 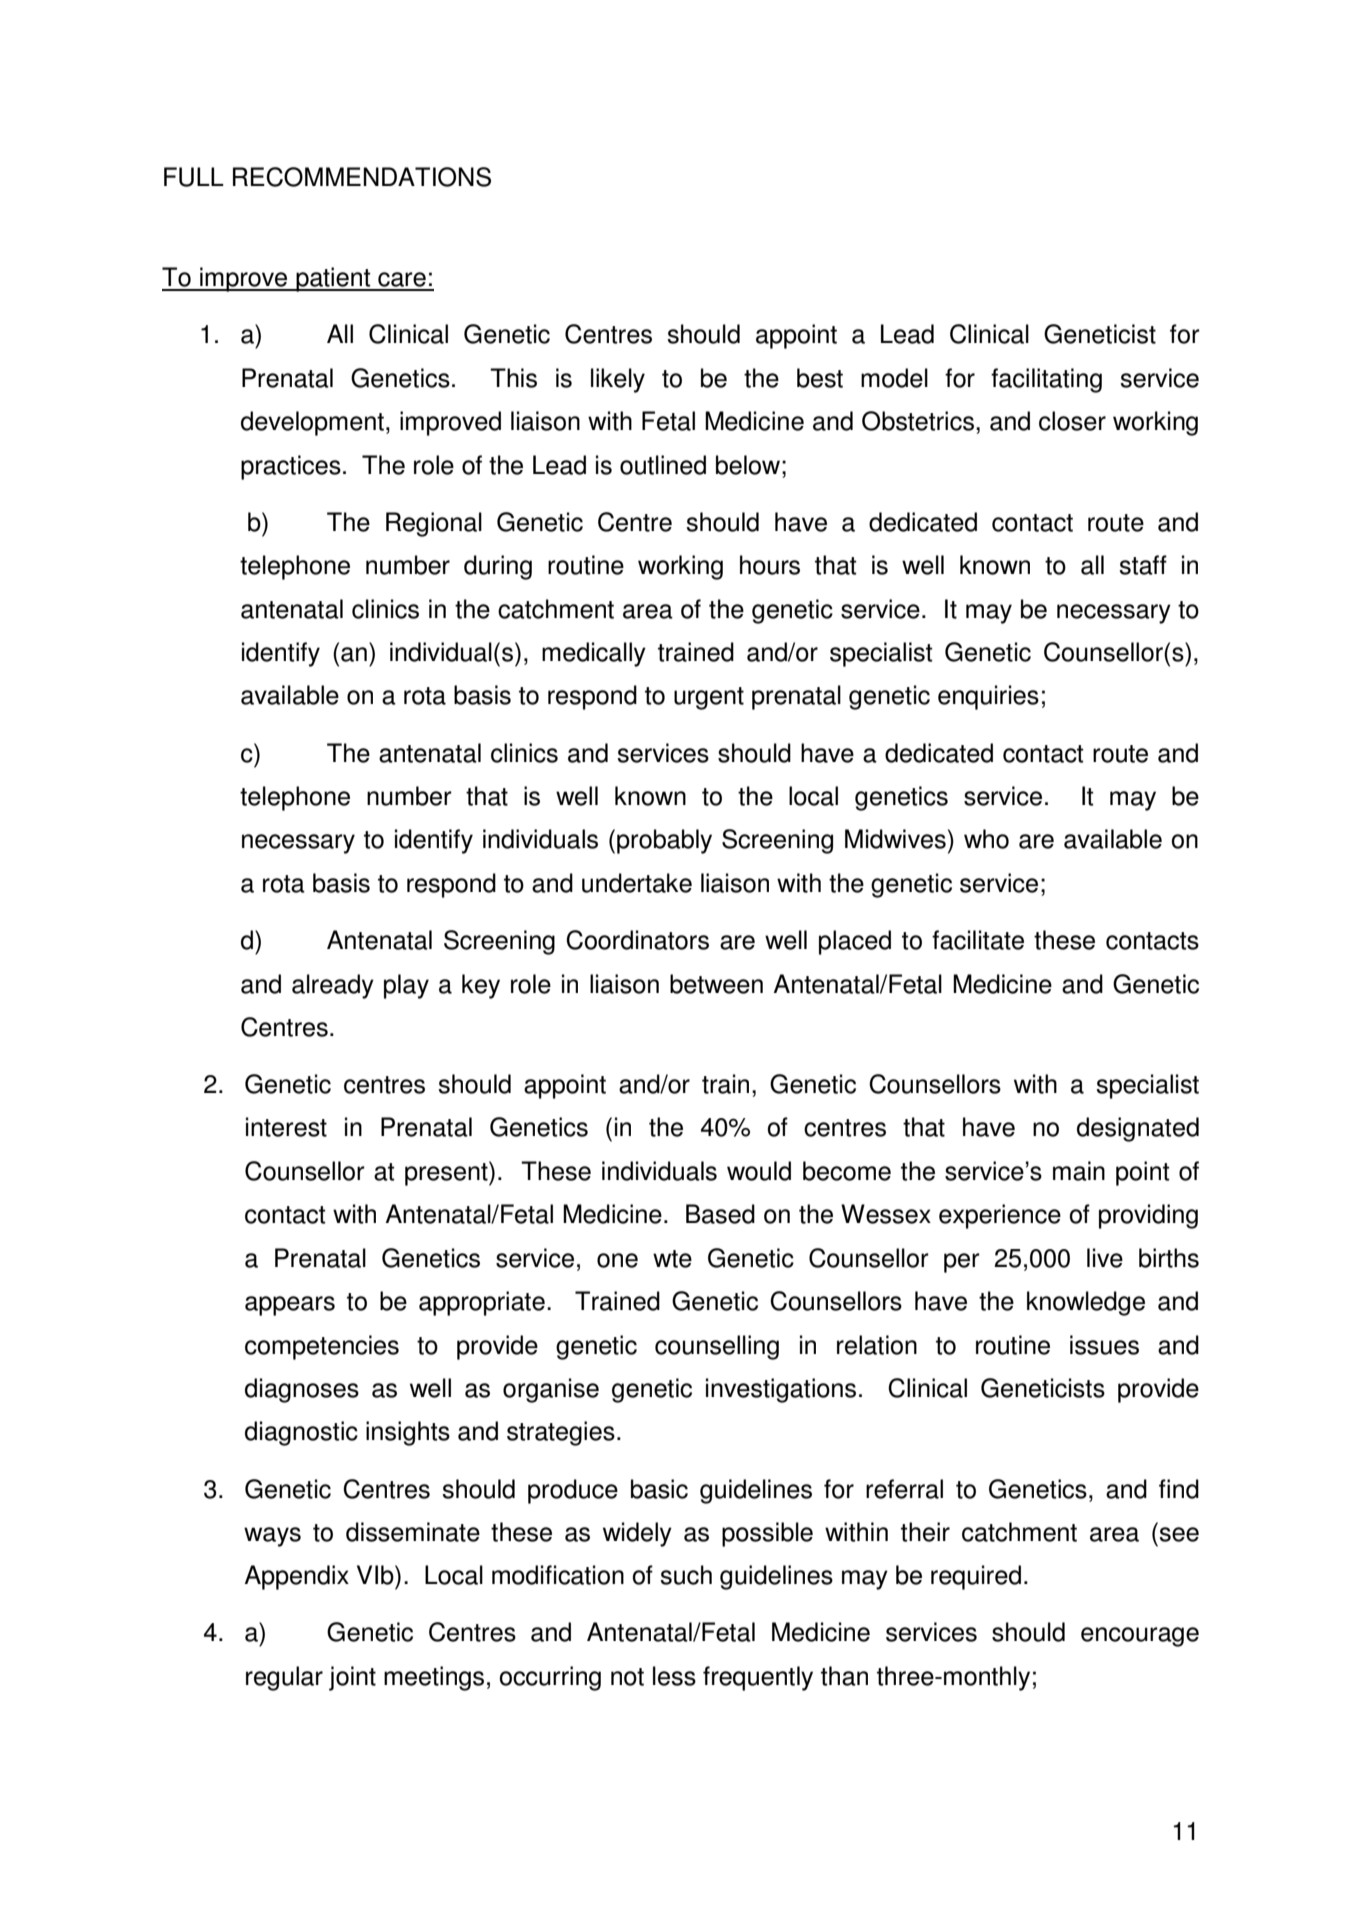 I want to click on Coordinators, so click(x=637, y=940).
